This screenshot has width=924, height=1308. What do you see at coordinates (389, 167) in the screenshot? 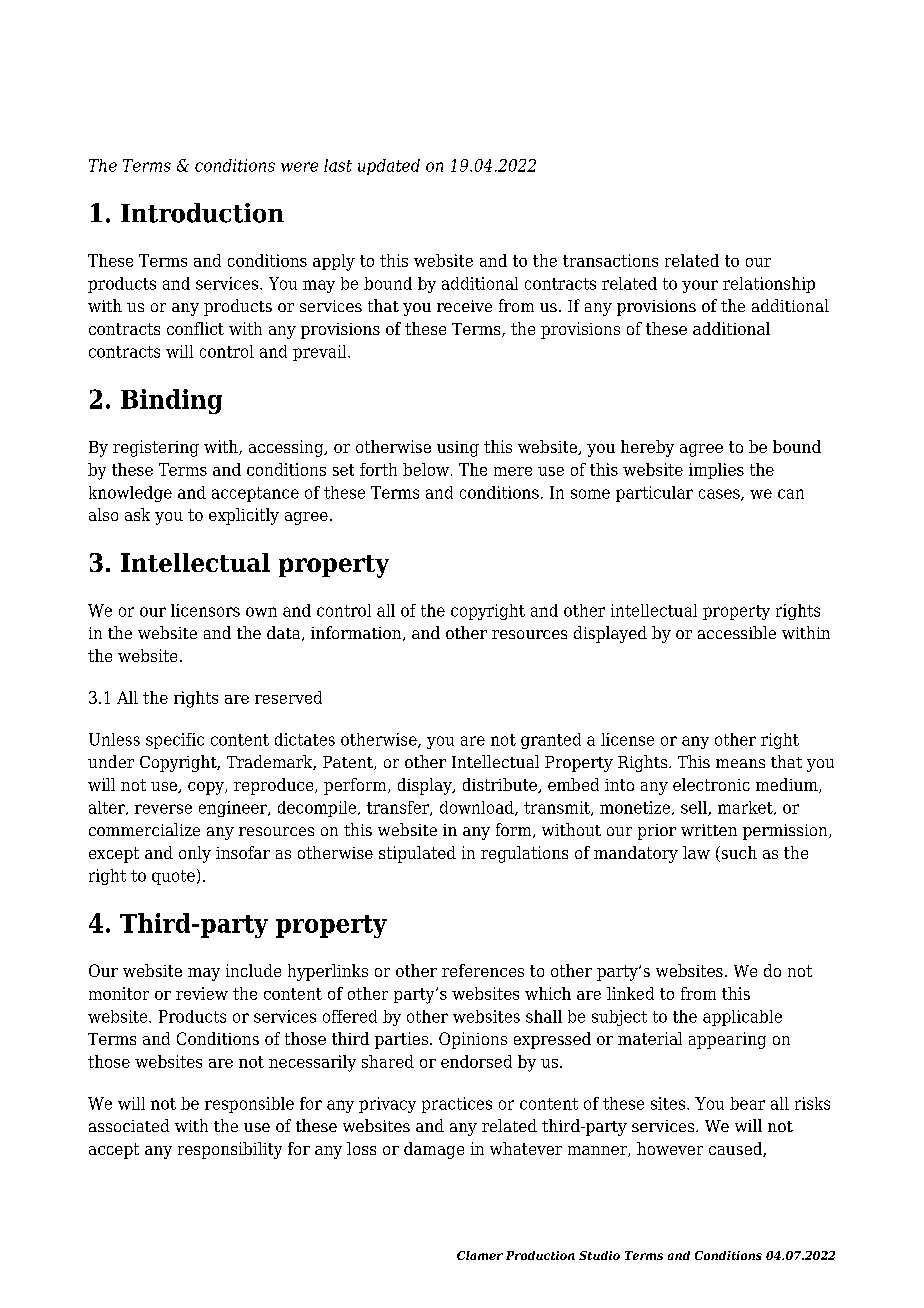
I see `updated` at bounding box center [389, 167].
